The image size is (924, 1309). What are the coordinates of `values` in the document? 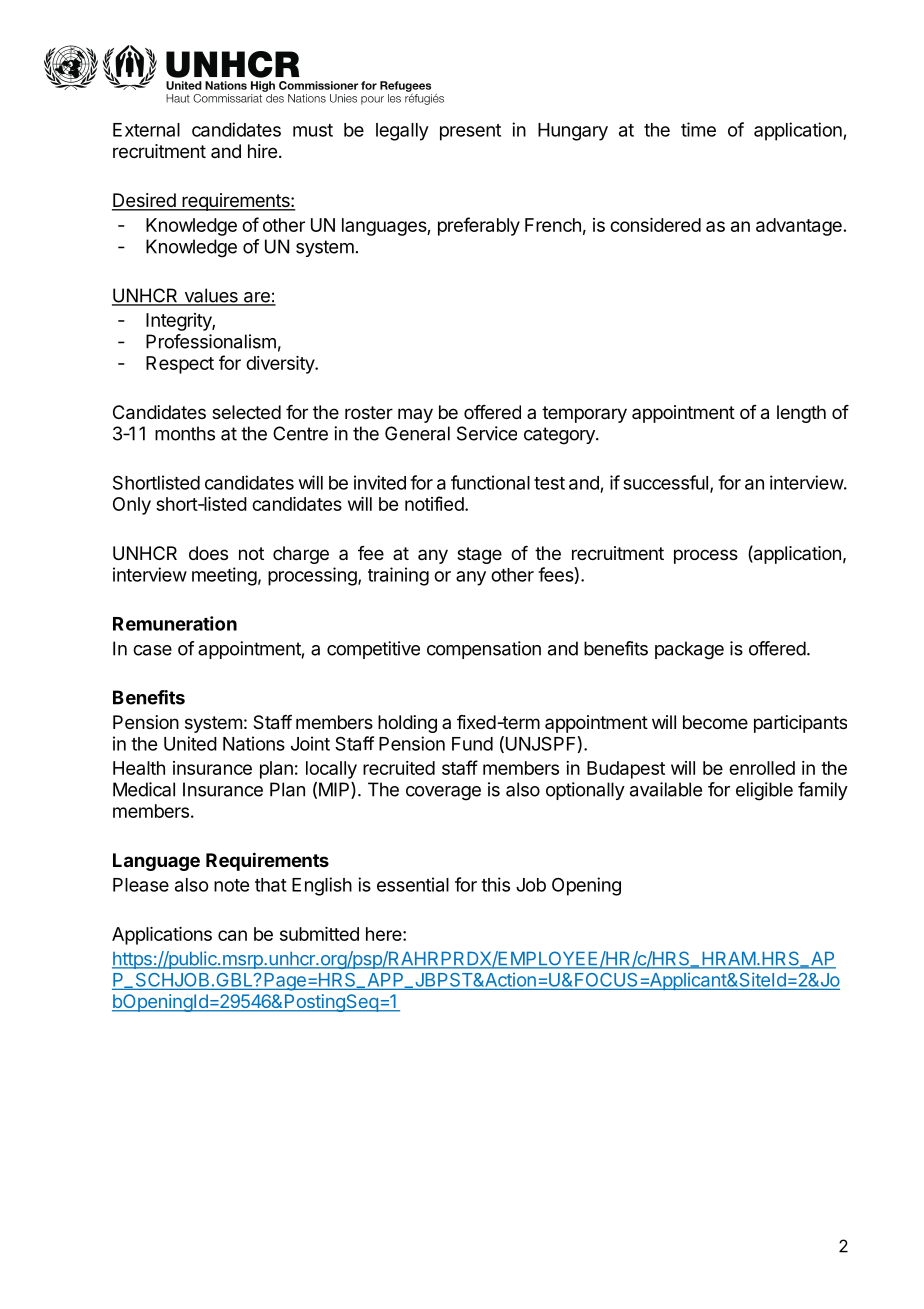 It's located at (211, 296).
